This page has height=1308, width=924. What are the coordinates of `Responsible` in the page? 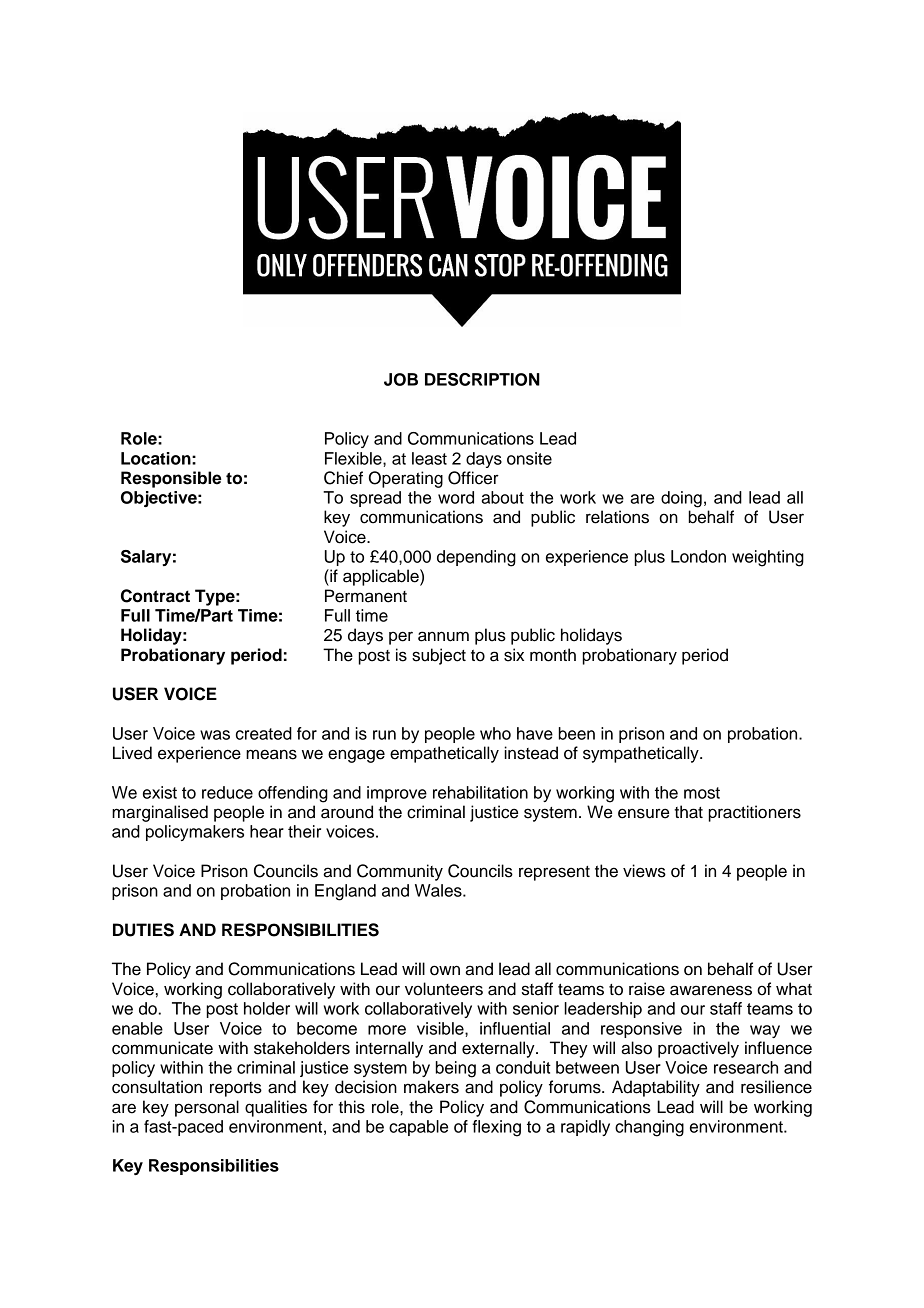 It's located at (171, 479).
